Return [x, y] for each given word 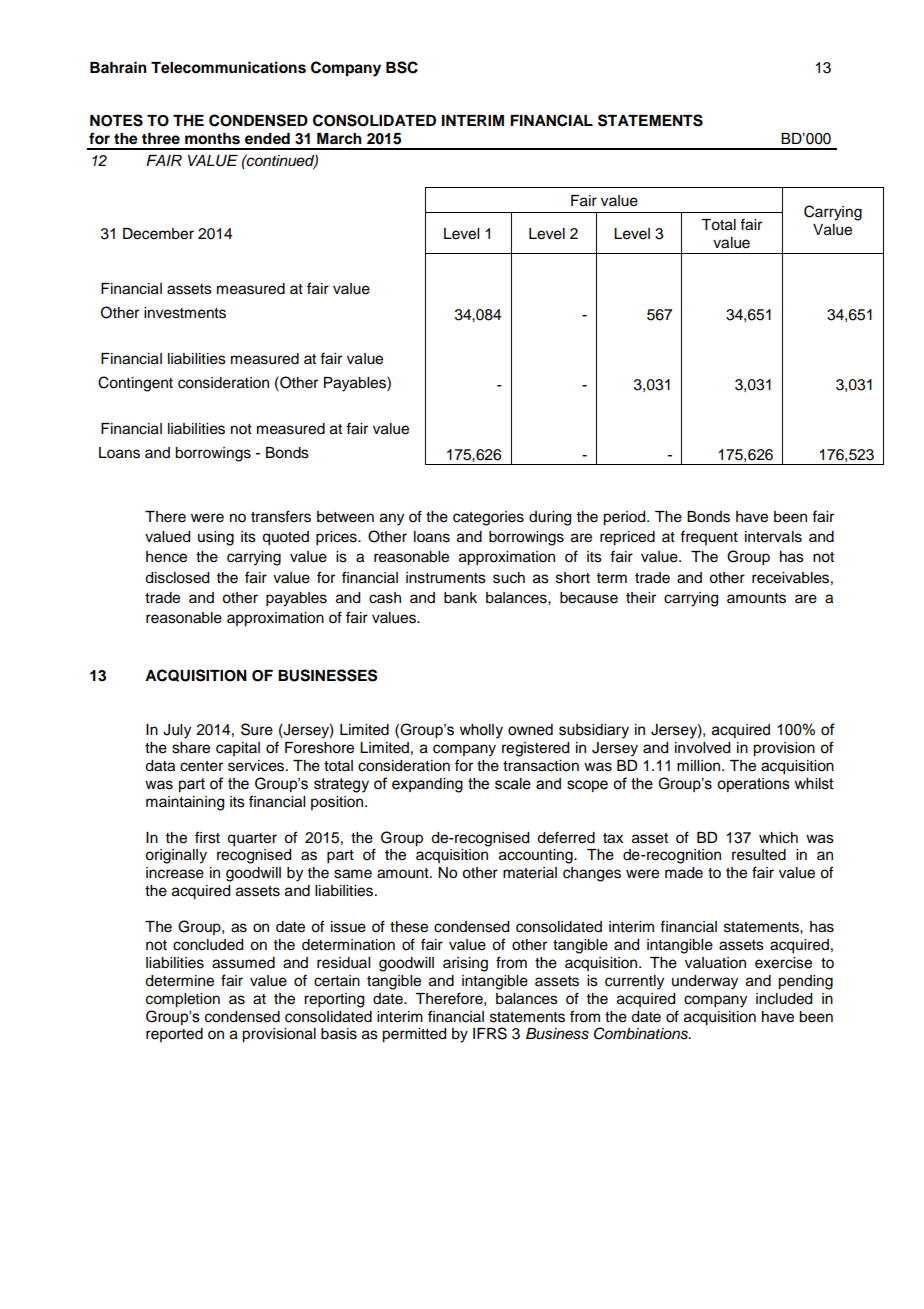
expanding [427, 785]
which [778, 838]
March [339, 139]
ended [267, 138]
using [216, 538]
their [641, 598]
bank [460, 598]
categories [488, 518]
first [207, 837]
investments [185, 313]
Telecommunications [228, 67]
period [625, 518]
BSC [402, 67]
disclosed [177, 578]
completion [183, 1000]
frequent [709, 537]
